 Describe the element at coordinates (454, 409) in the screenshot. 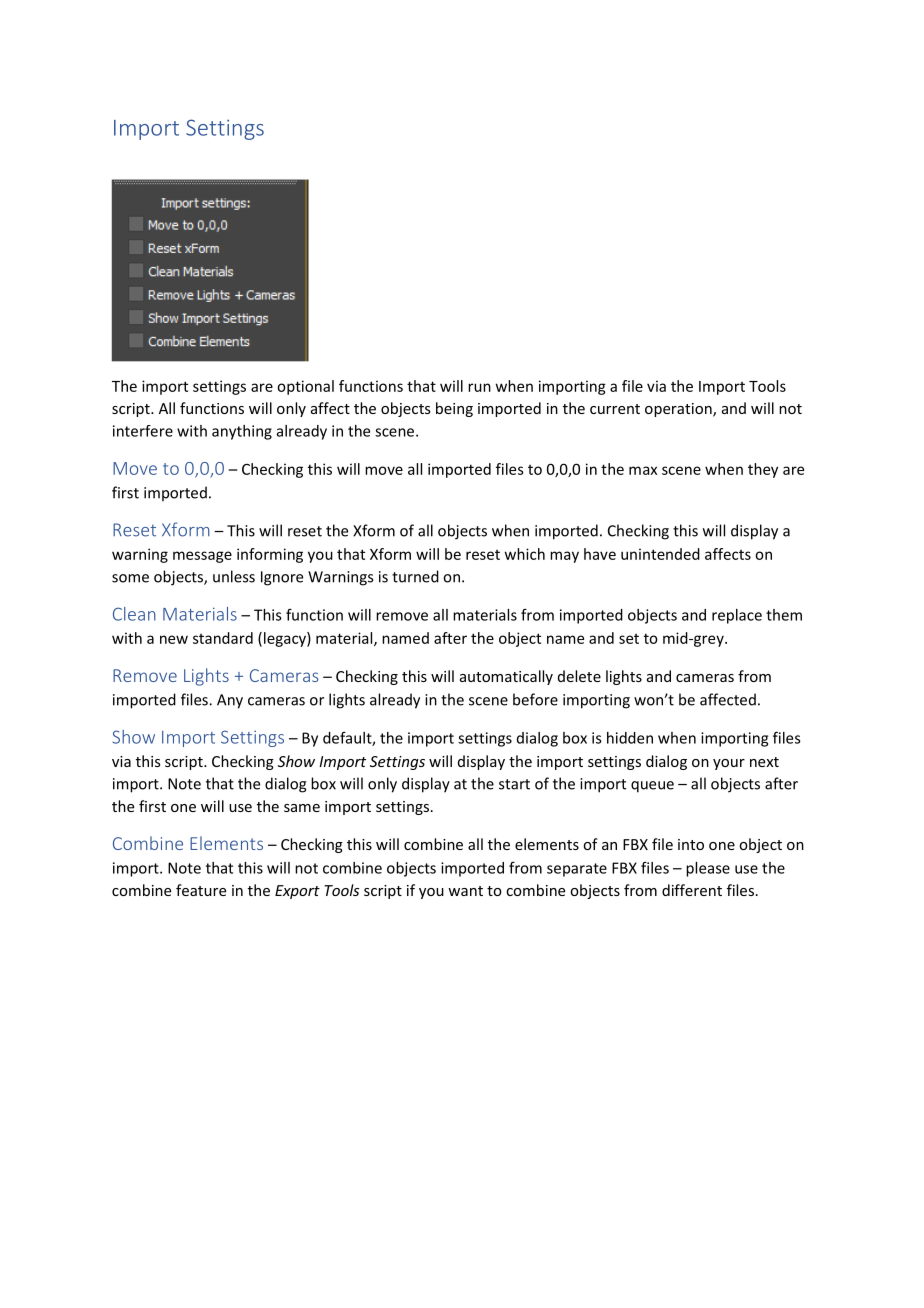

I see `being` at that location.
